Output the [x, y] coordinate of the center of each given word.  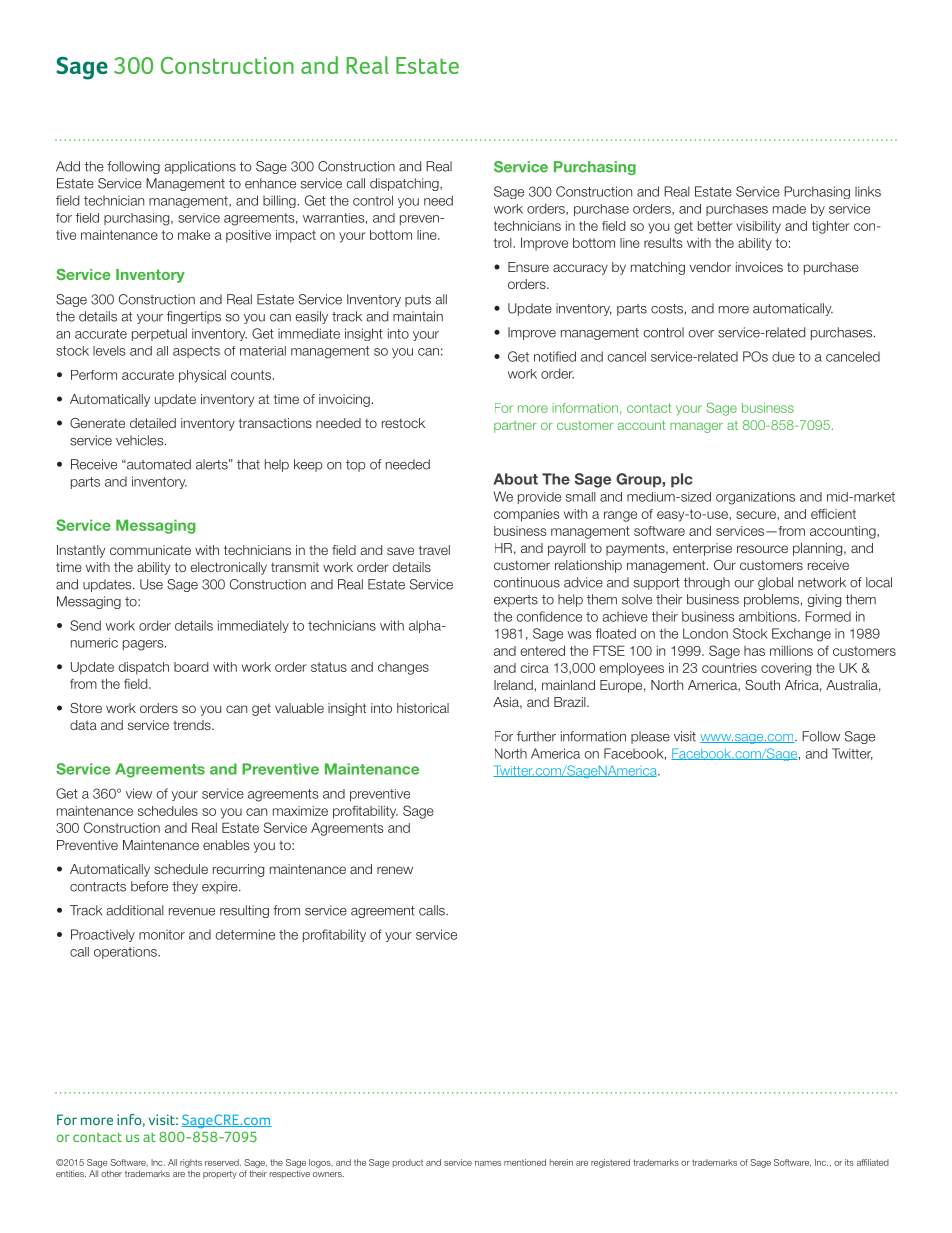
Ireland [513, 685]
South [762, 685]
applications [200, 167]
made [789, 209]
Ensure [528, 267]
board [191, 667]
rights [191, 1163]
